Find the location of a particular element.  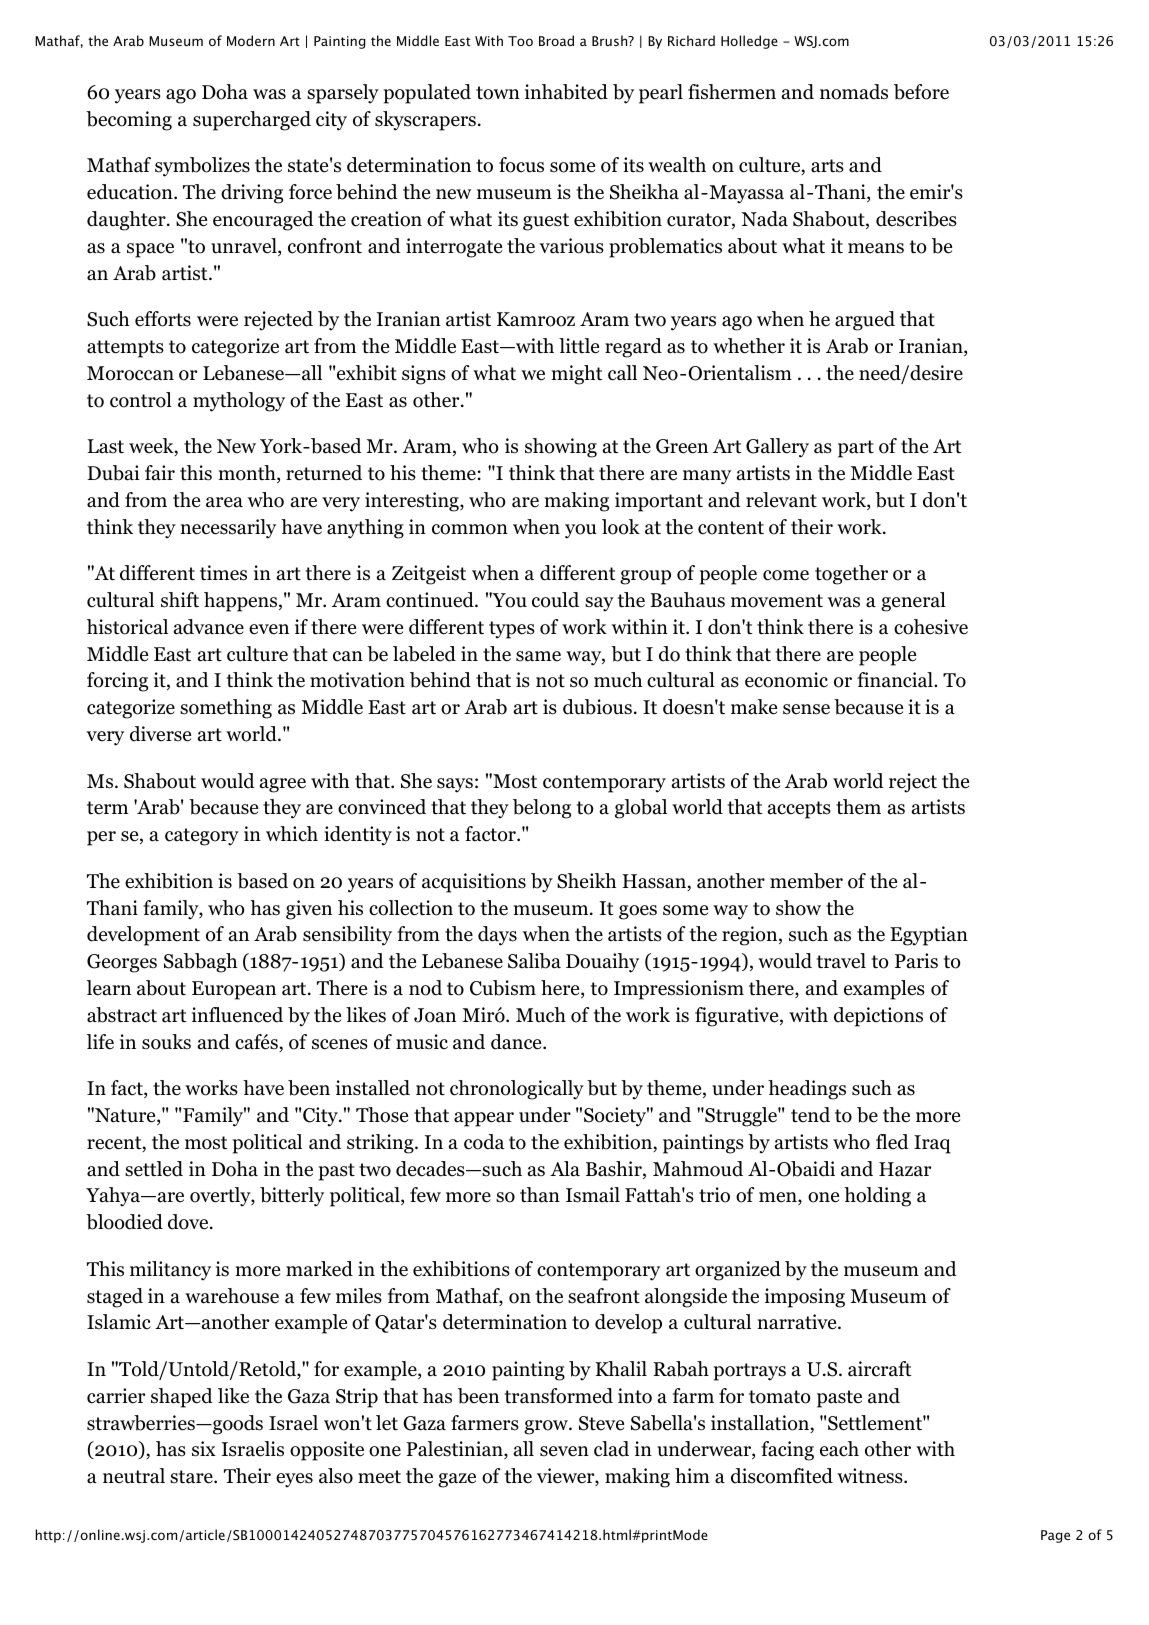

times is located at coordinates (223, 573).
